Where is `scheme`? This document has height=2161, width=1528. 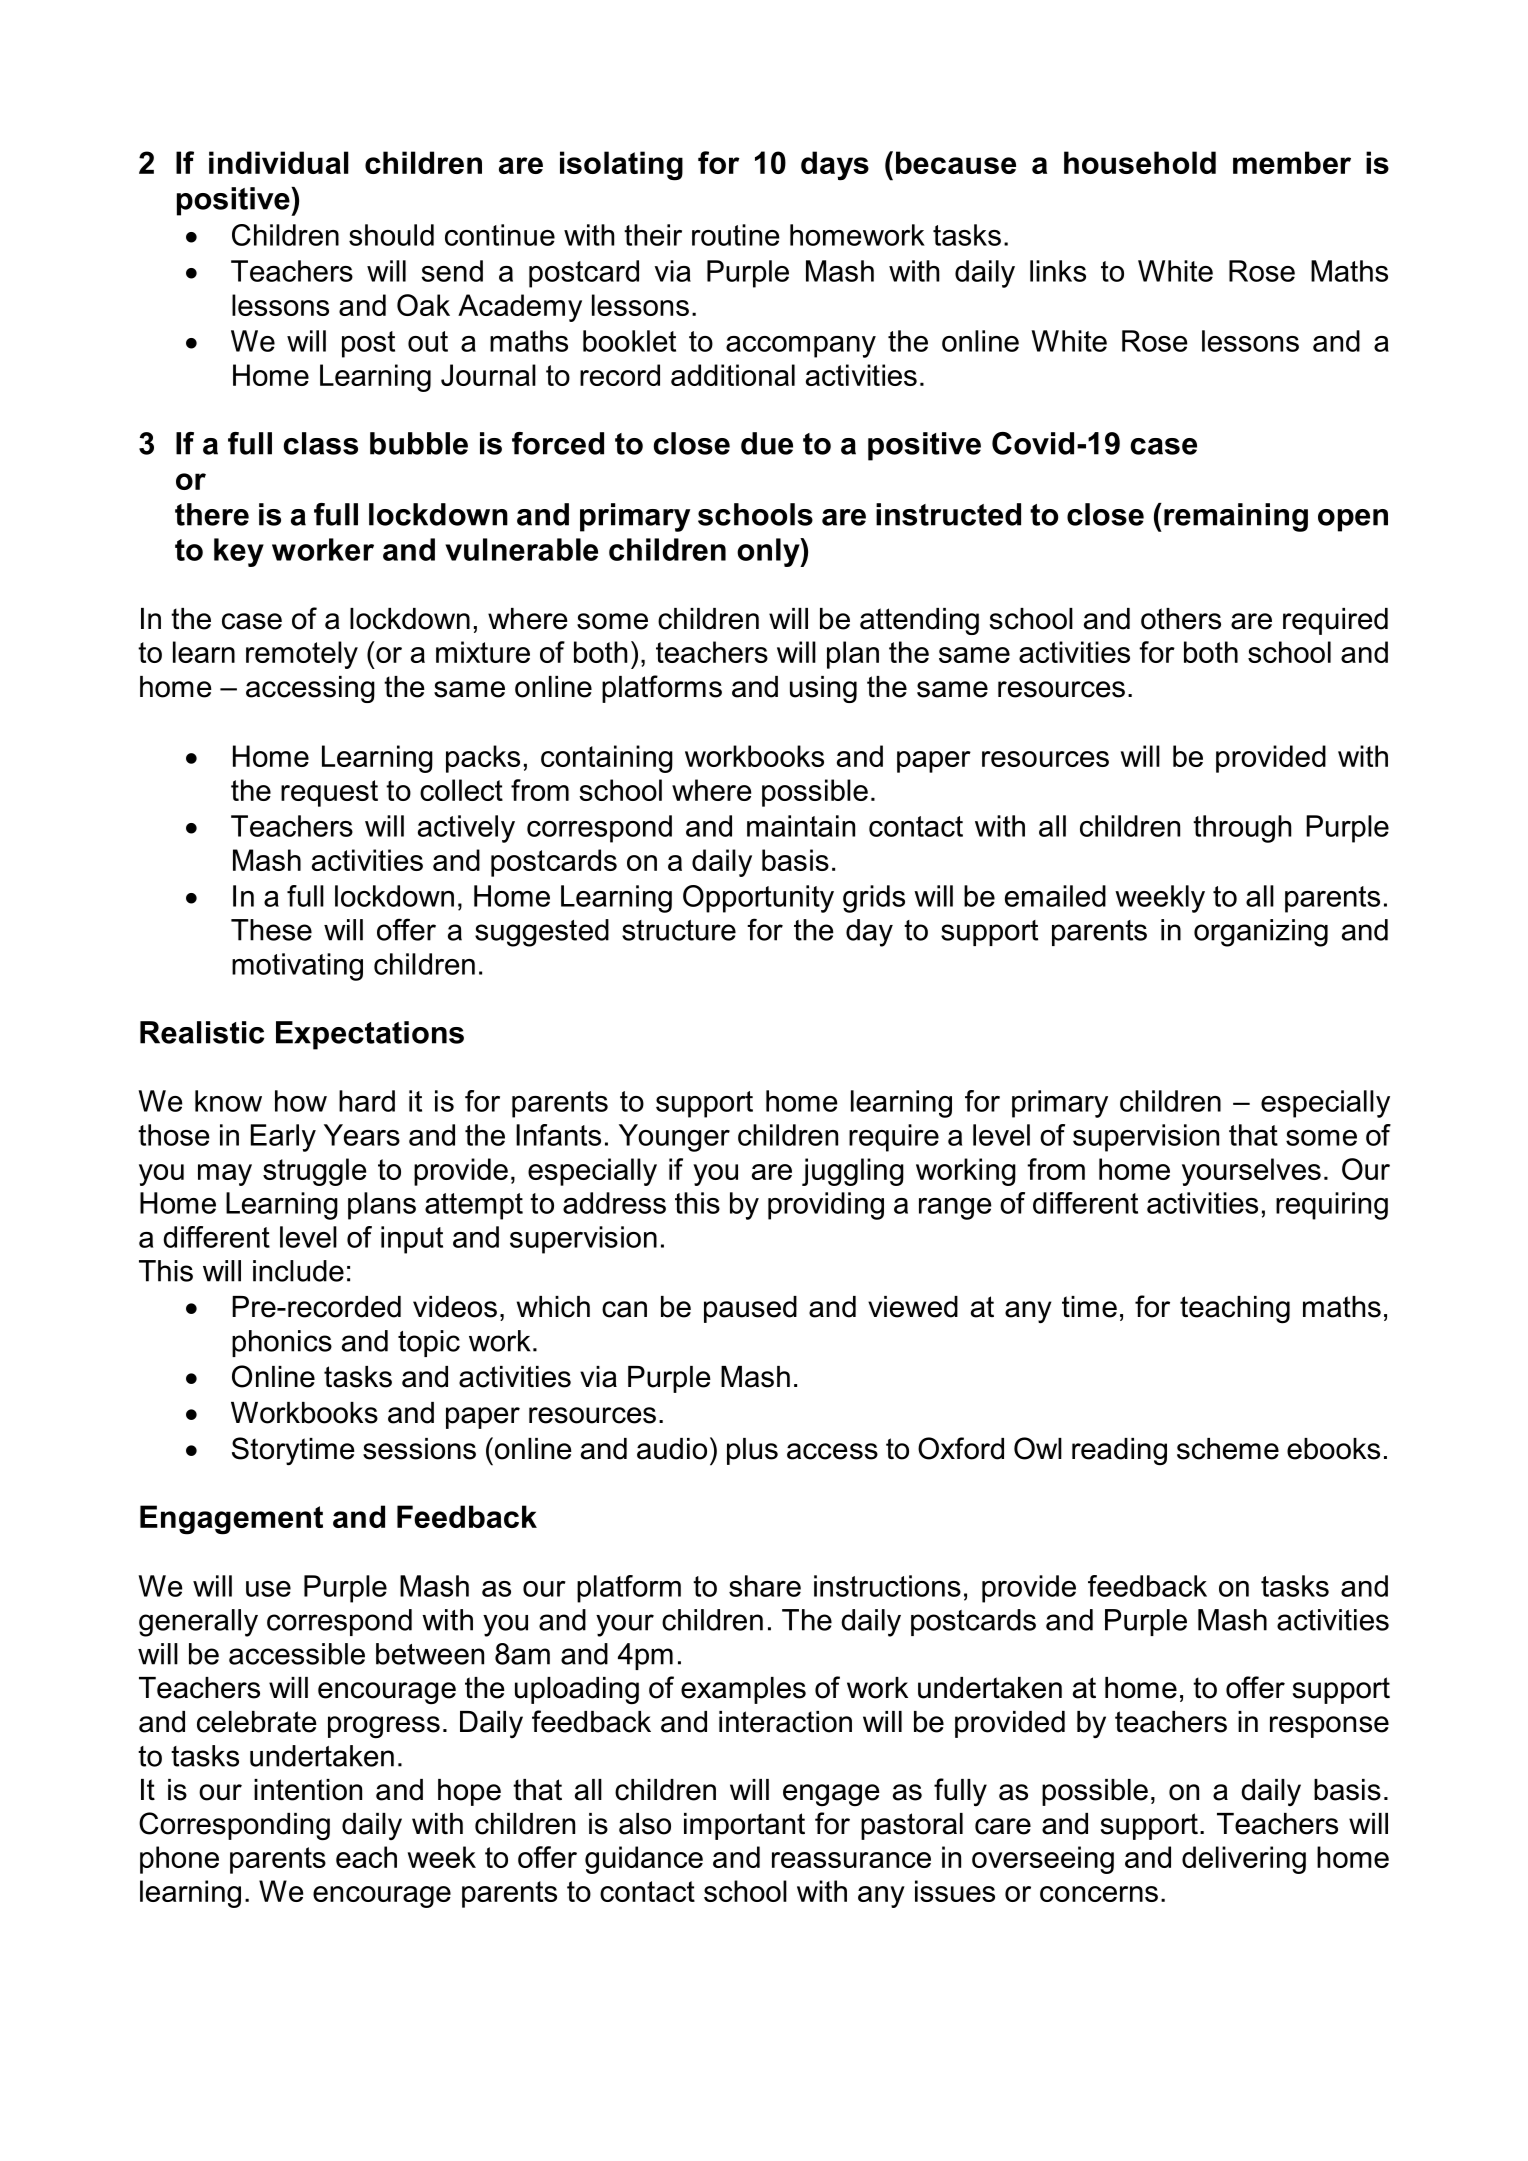
scheme is located at coordinates (1228, 1449).
